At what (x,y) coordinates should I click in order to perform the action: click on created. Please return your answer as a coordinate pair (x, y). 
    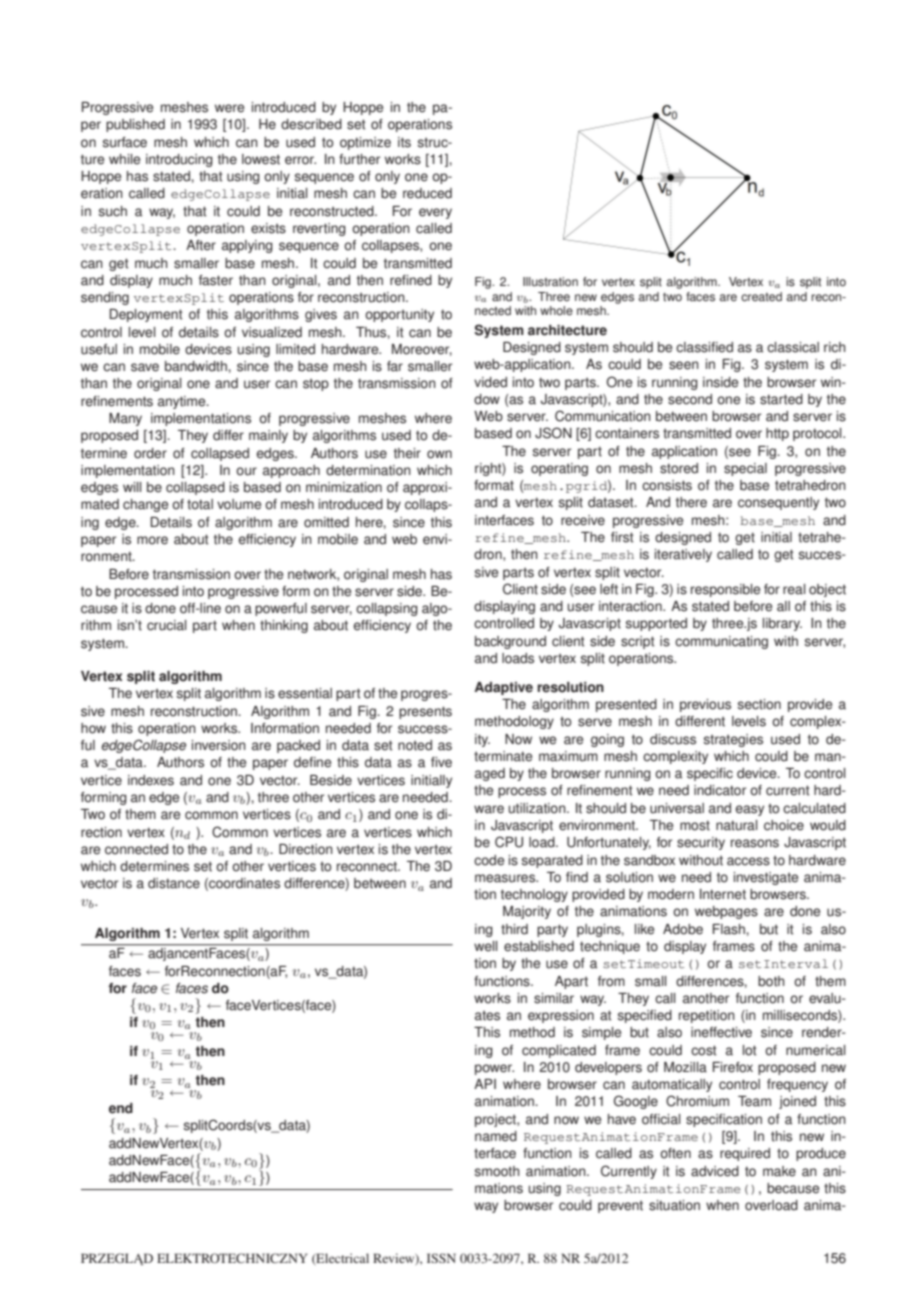
    Looking at the image, I should click on (761, 297).
